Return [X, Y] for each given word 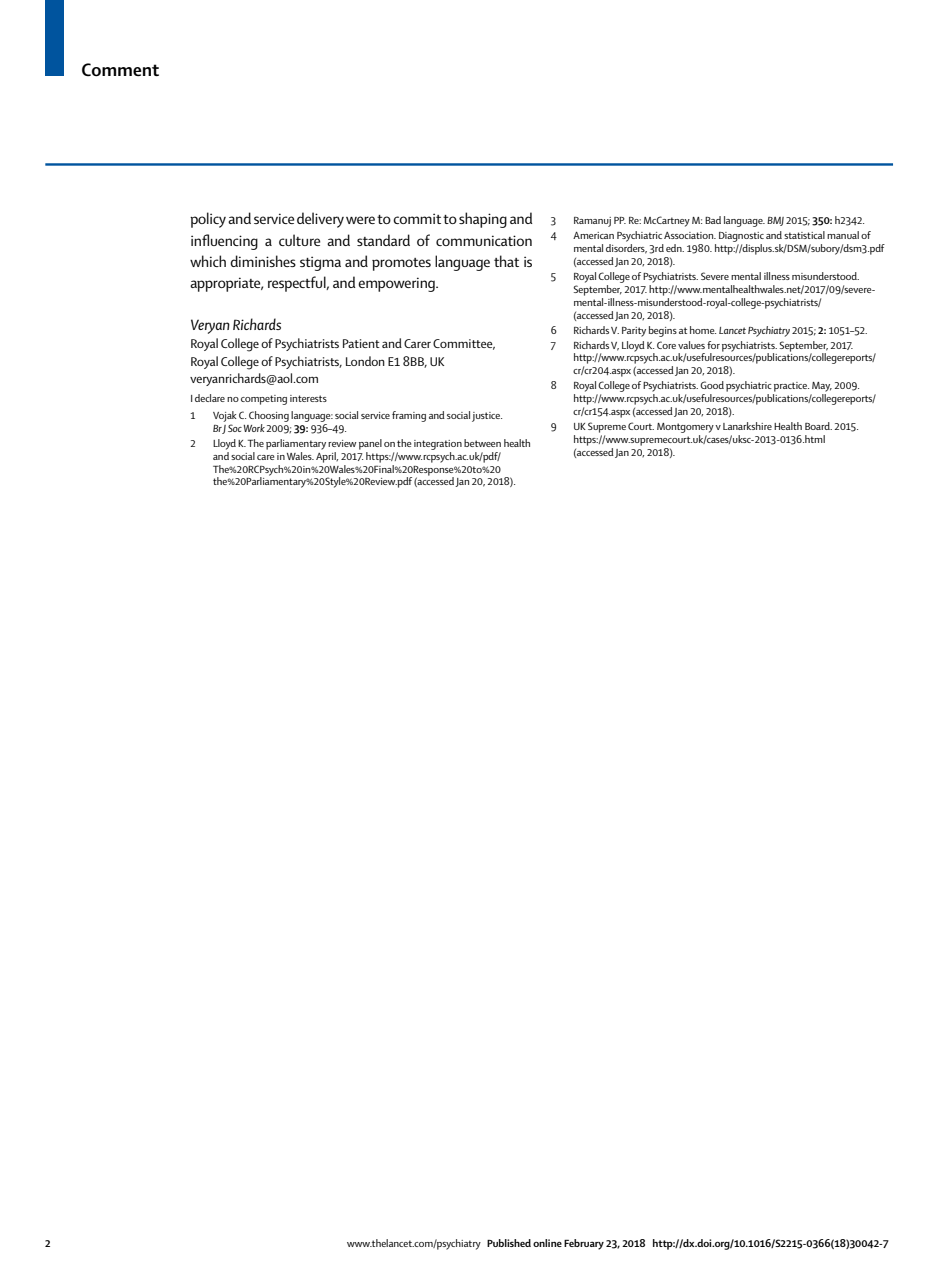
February [584, 1244]
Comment [120, 70]
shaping [483, 220]
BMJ [775, 221]
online [547, 1243]
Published [509, 1243]
